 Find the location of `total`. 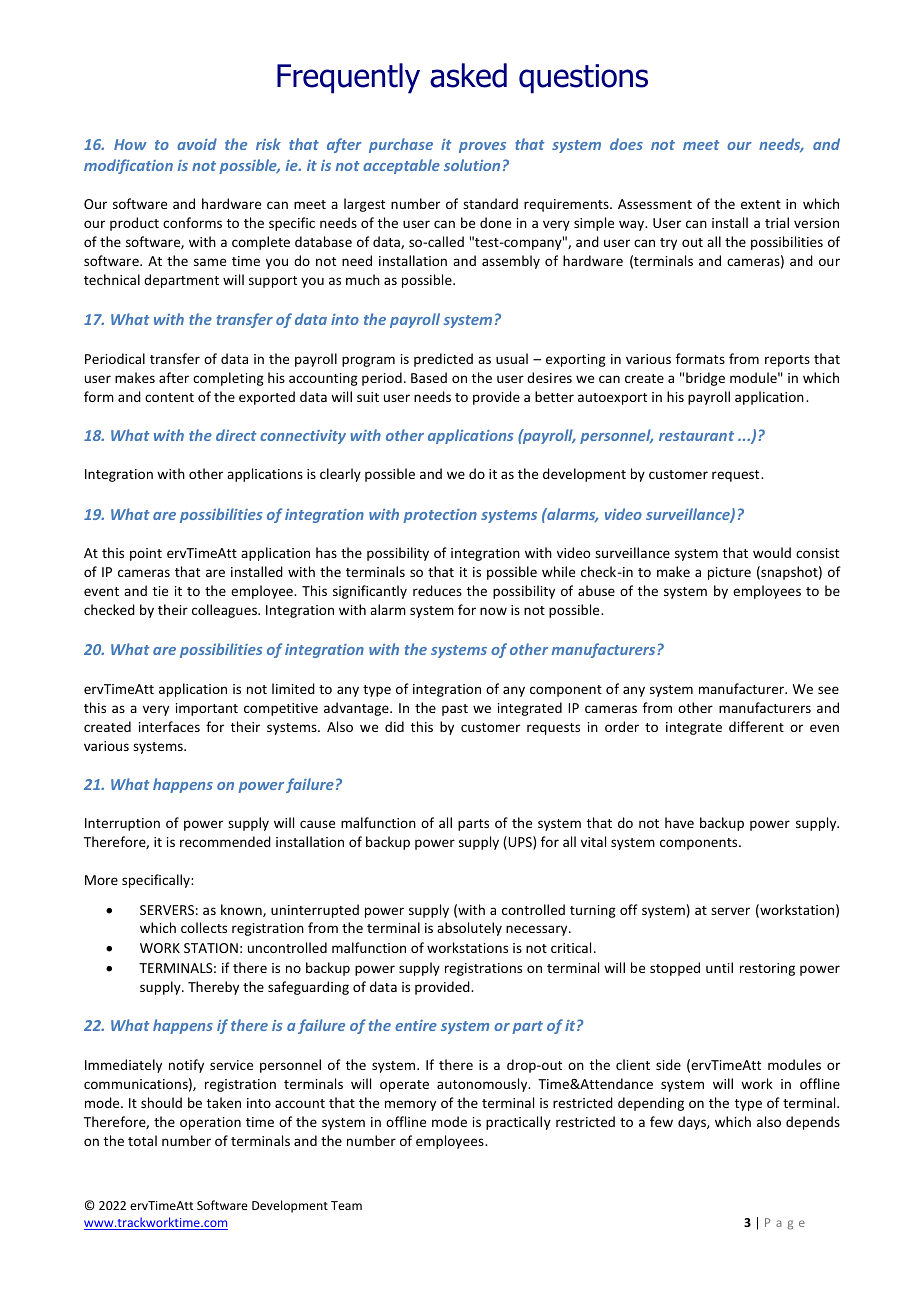

total is located at coordinates (142, 1140).
